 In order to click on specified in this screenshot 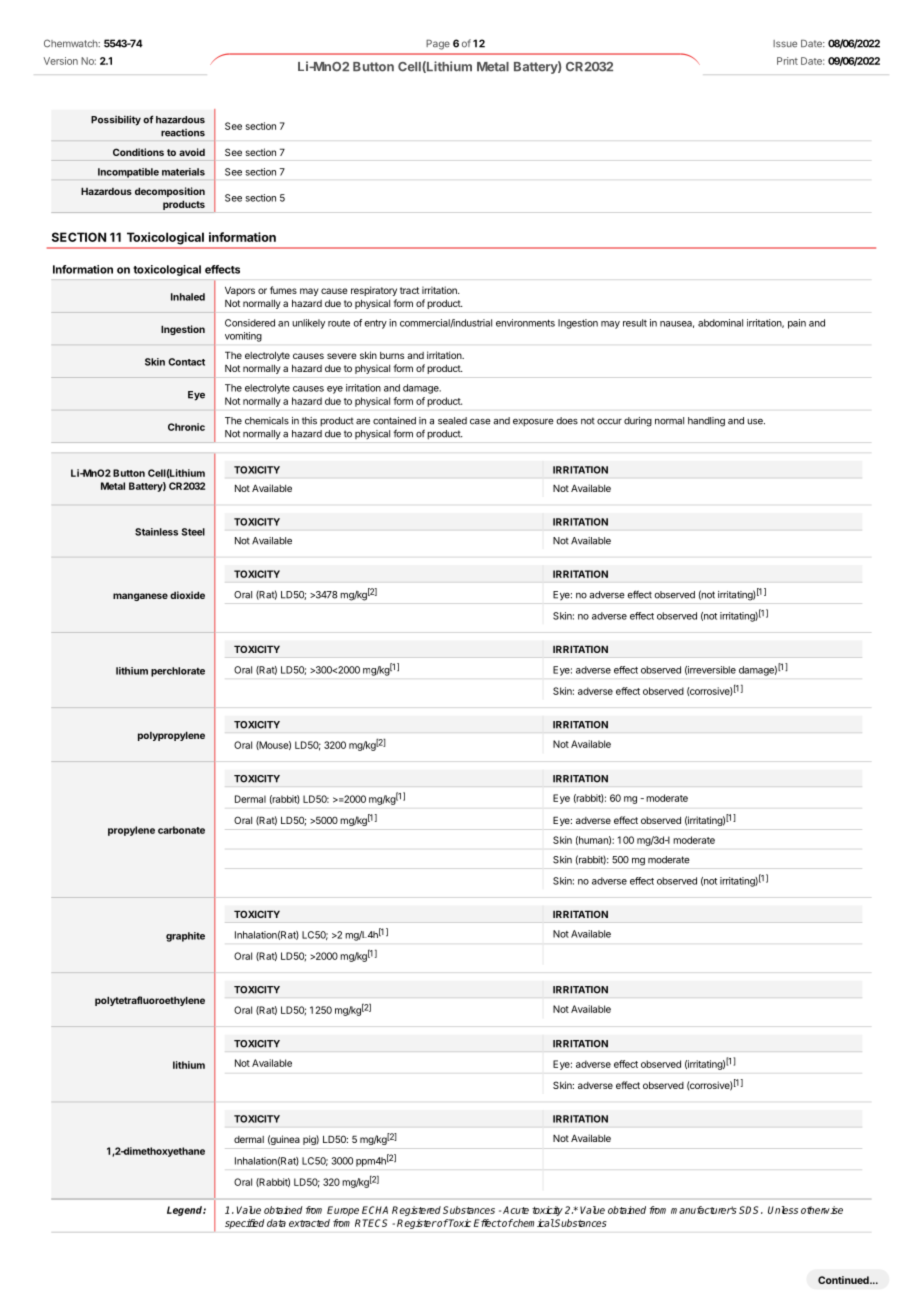, I will do `click(244, 1224)`.
